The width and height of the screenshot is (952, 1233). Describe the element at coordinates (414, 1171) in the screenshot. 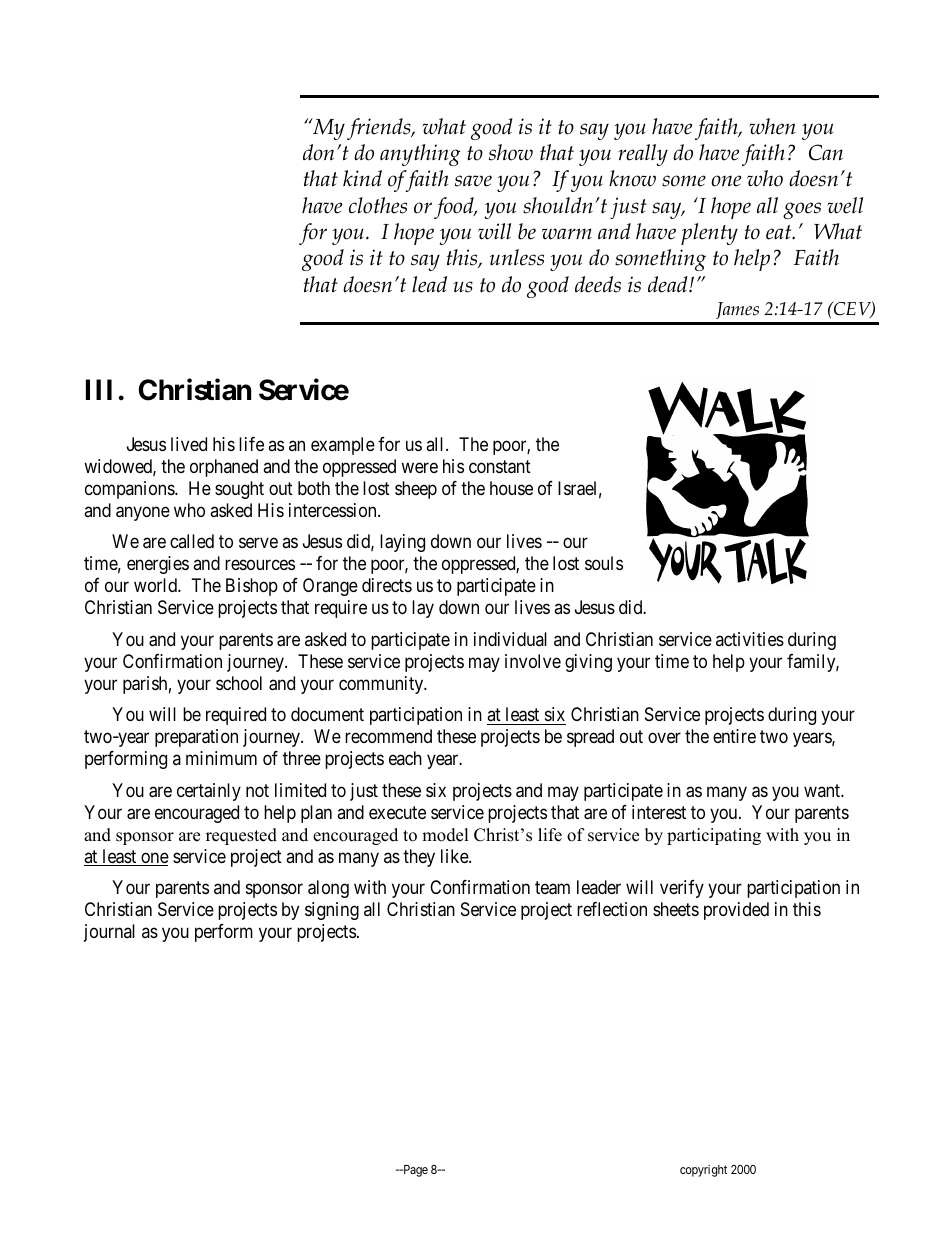

I see `Page` at that location.
